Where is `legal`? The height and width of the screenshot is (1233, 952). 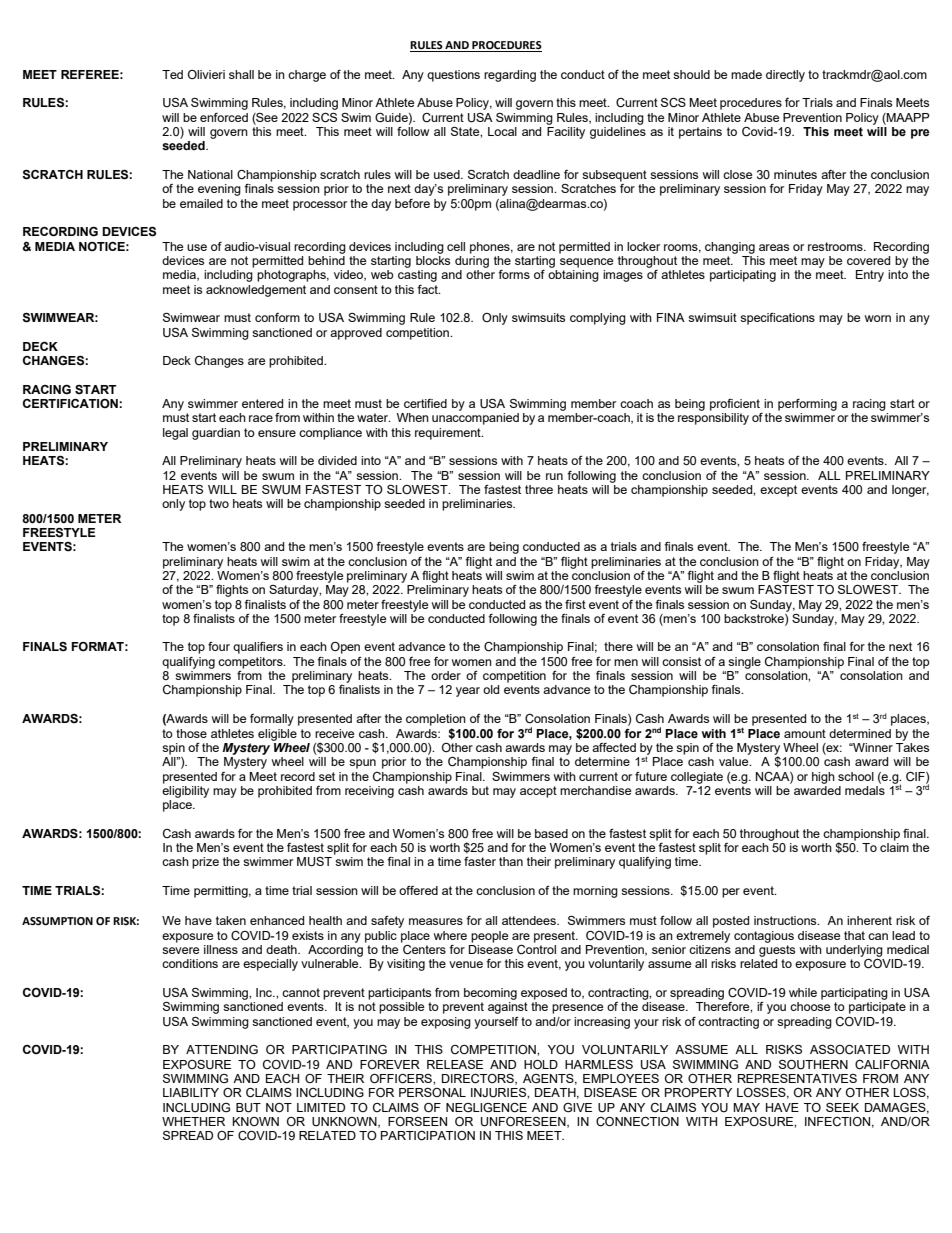 legal is located at coordinates (175, 434).
